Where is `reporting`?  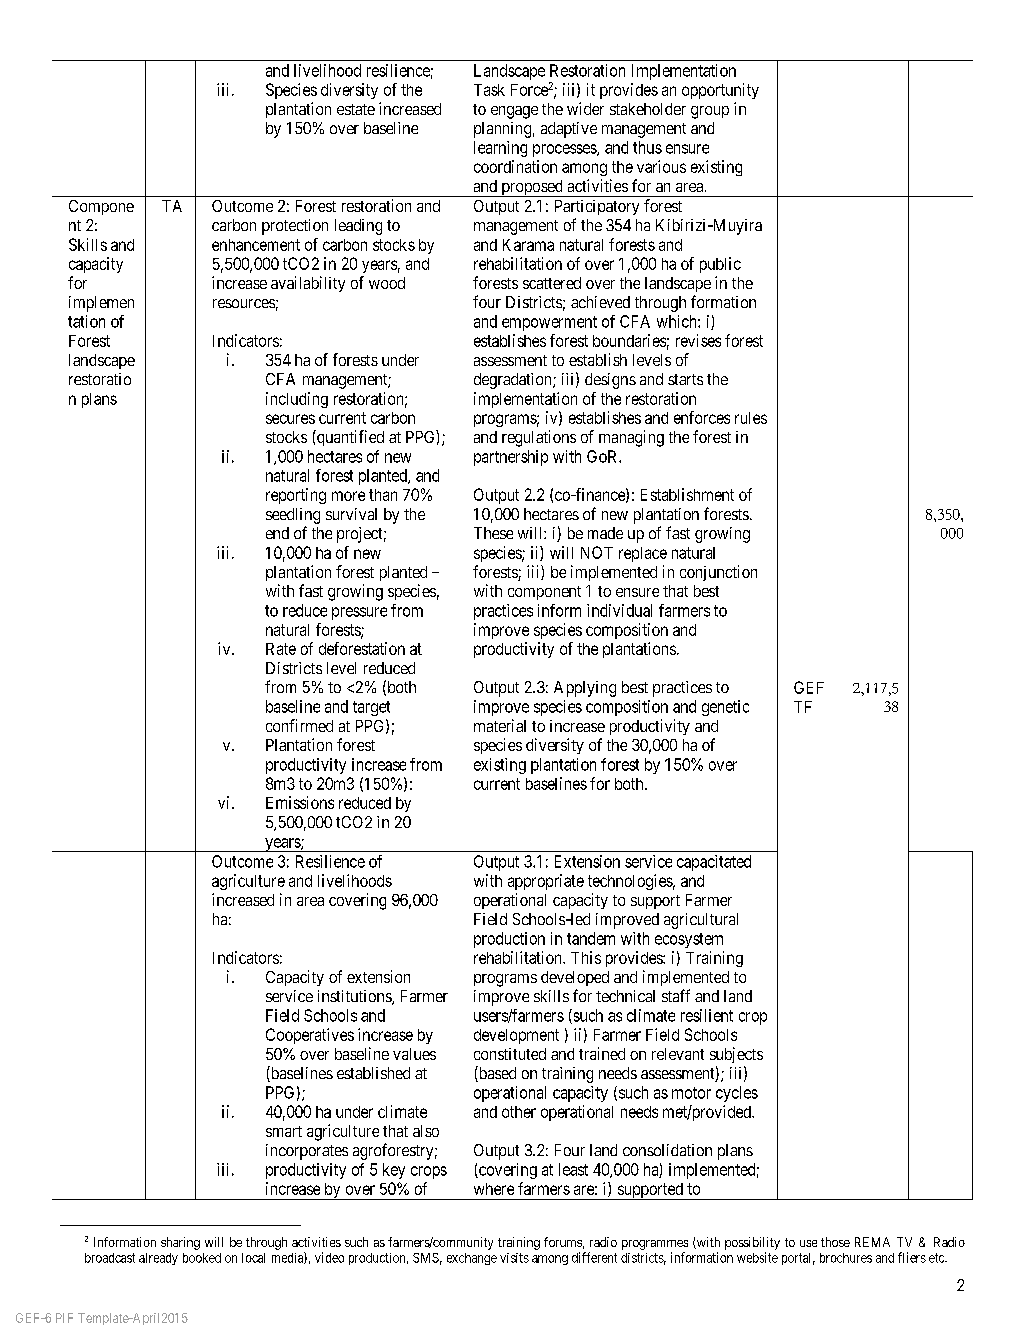
reporting is located at coordinates (296, 496).
